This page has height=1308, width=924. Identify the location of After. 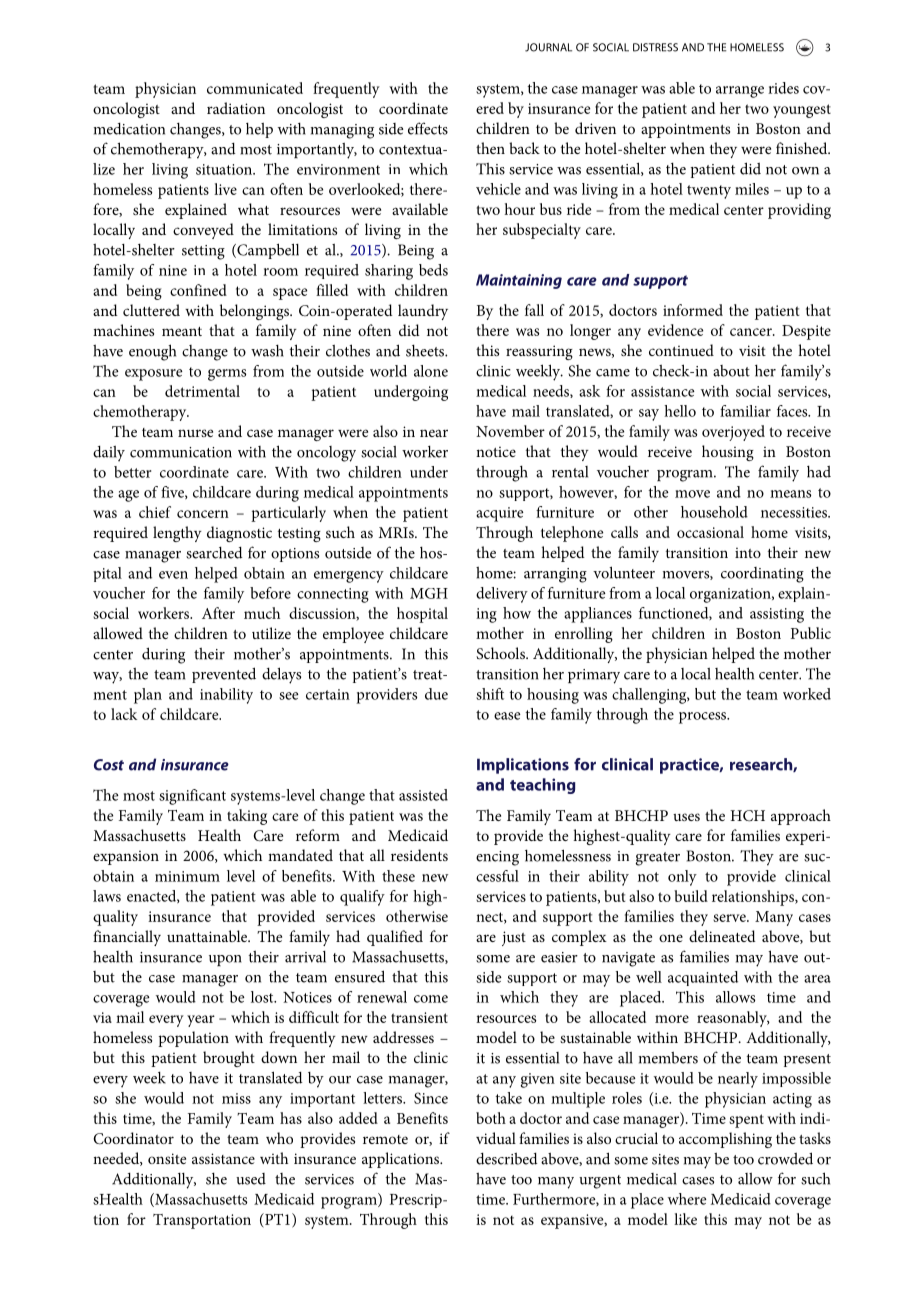
(218, 613).
